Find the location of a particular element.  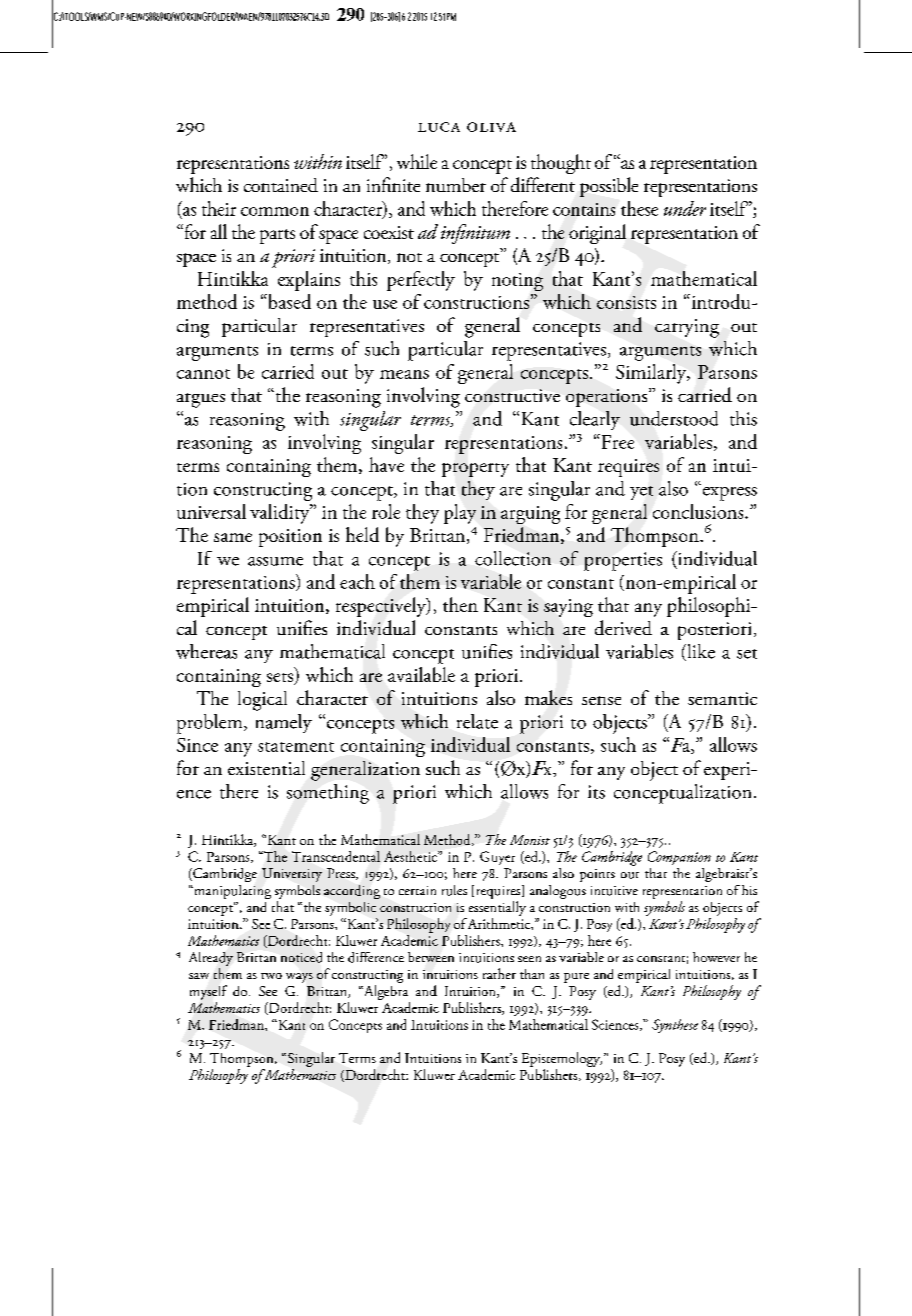

sense is located at coordinates (601, 700).
